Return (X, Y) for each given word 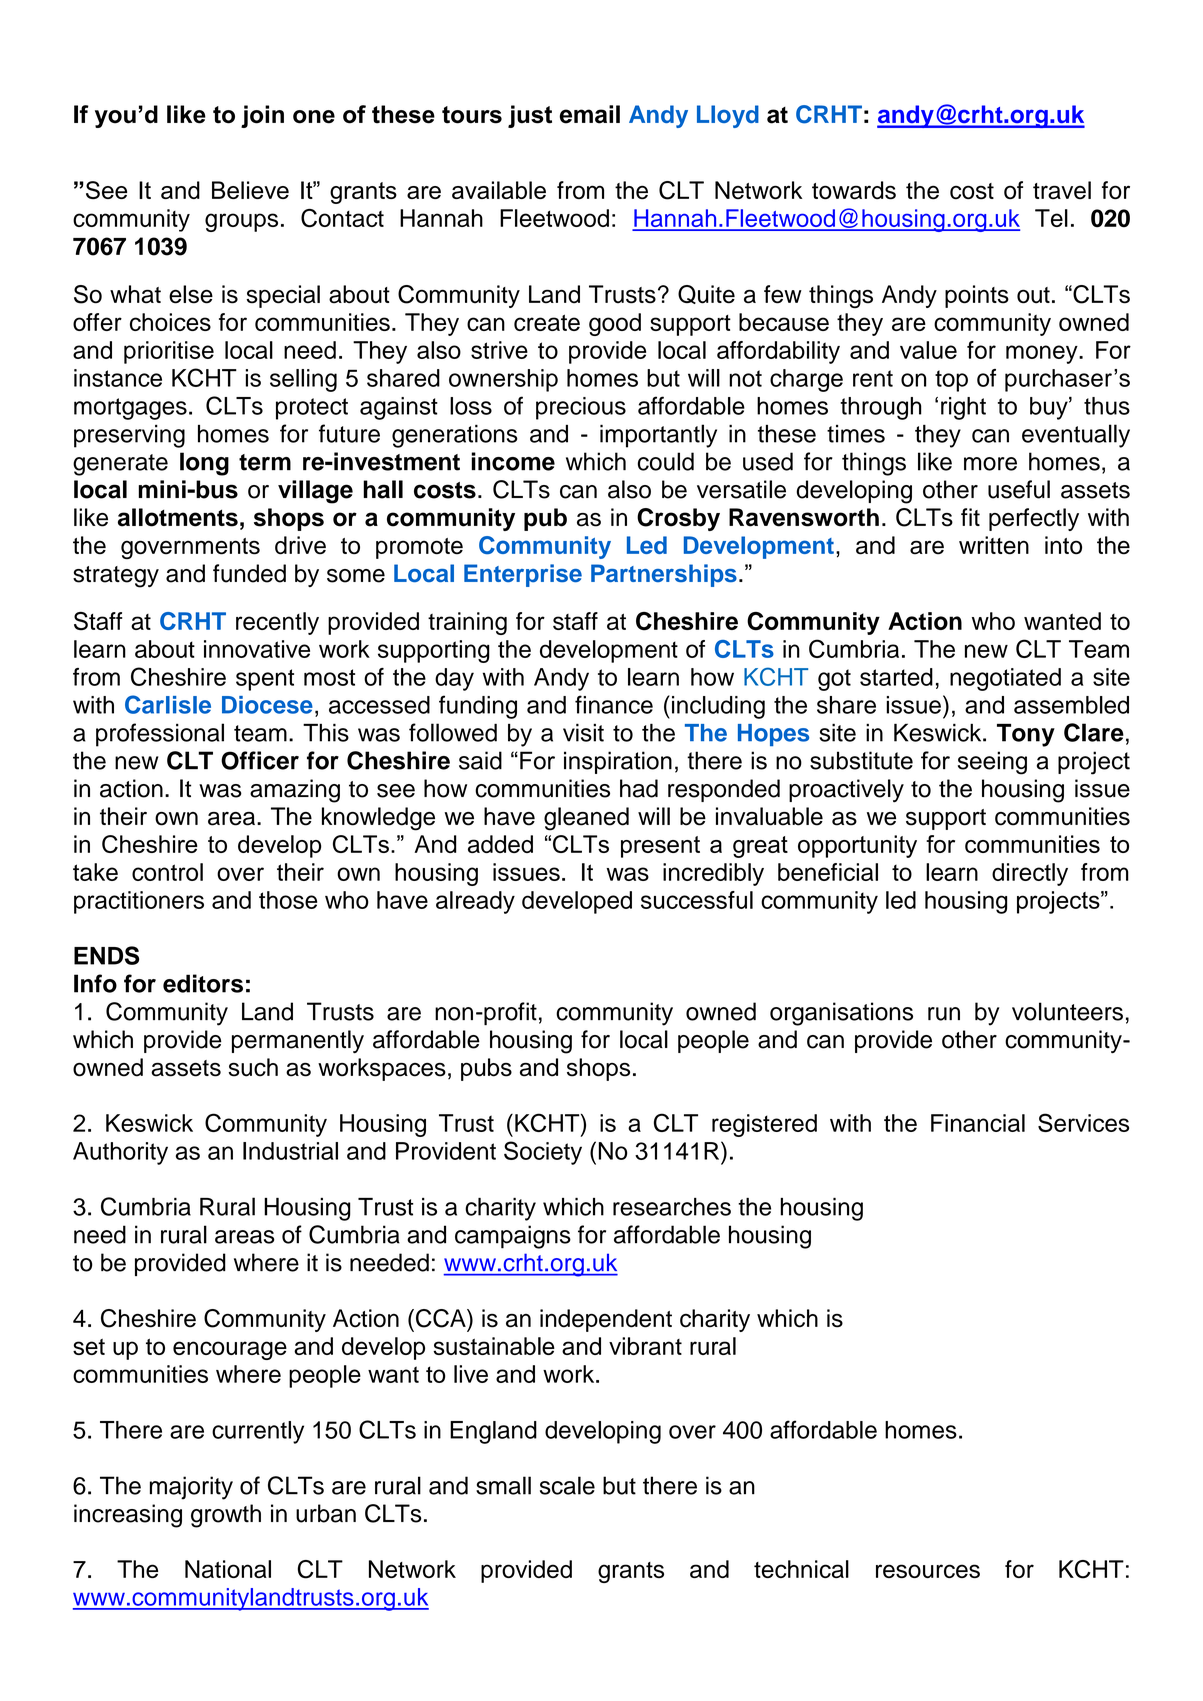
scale (567, 1485)
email (589, 114)
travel (1062, 190)
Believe (250, 190)
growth (226, 1516)
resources (928, 1571)
